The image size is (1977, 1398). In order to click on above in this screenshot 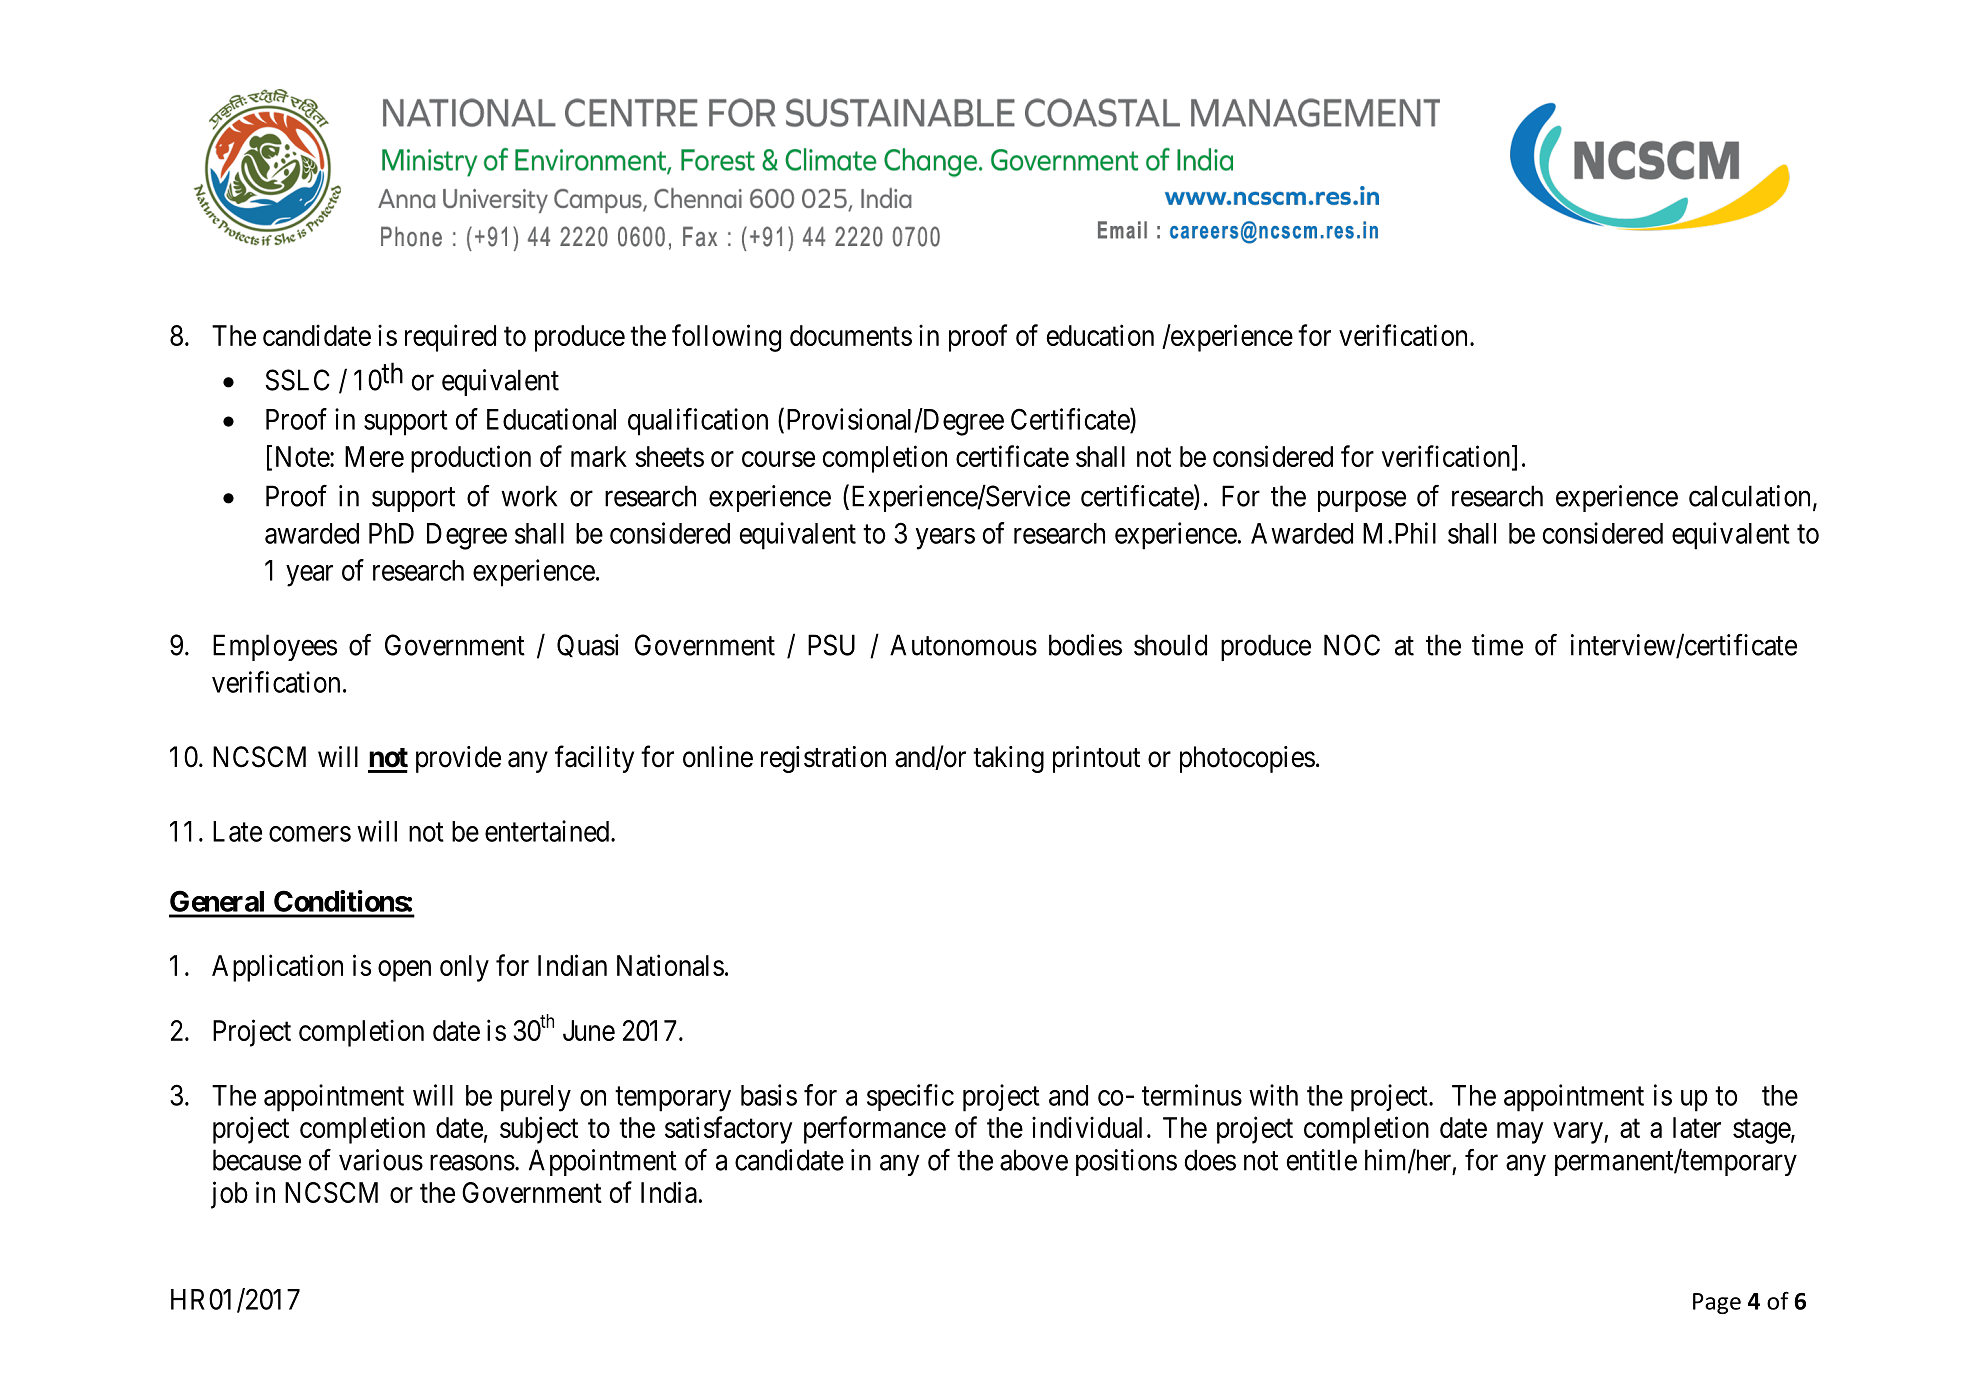, I will do `click(1034, 1160)`.
